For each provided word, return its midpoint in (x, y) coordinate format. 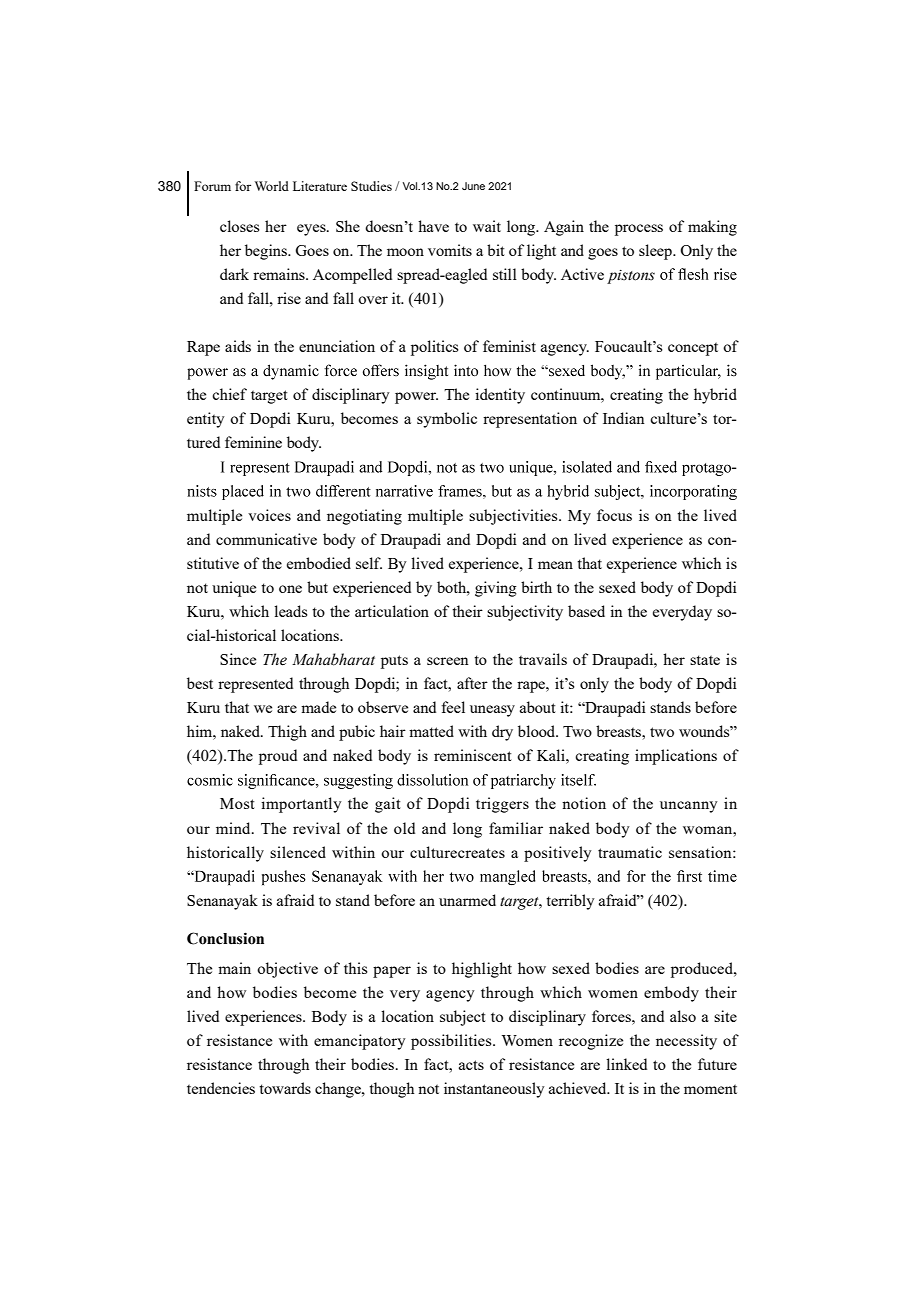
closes (239, 226)
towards (285, 1088)
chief (229, 394)
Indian (624, 418)
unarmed (467, 900)
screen (448, 661)
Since (238, 659)
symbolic (447, 420)
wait (487, 226)
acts (471, 1065)
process (639, 230)
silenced (298, 852)
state (705, 660)
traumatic (630, 852)
